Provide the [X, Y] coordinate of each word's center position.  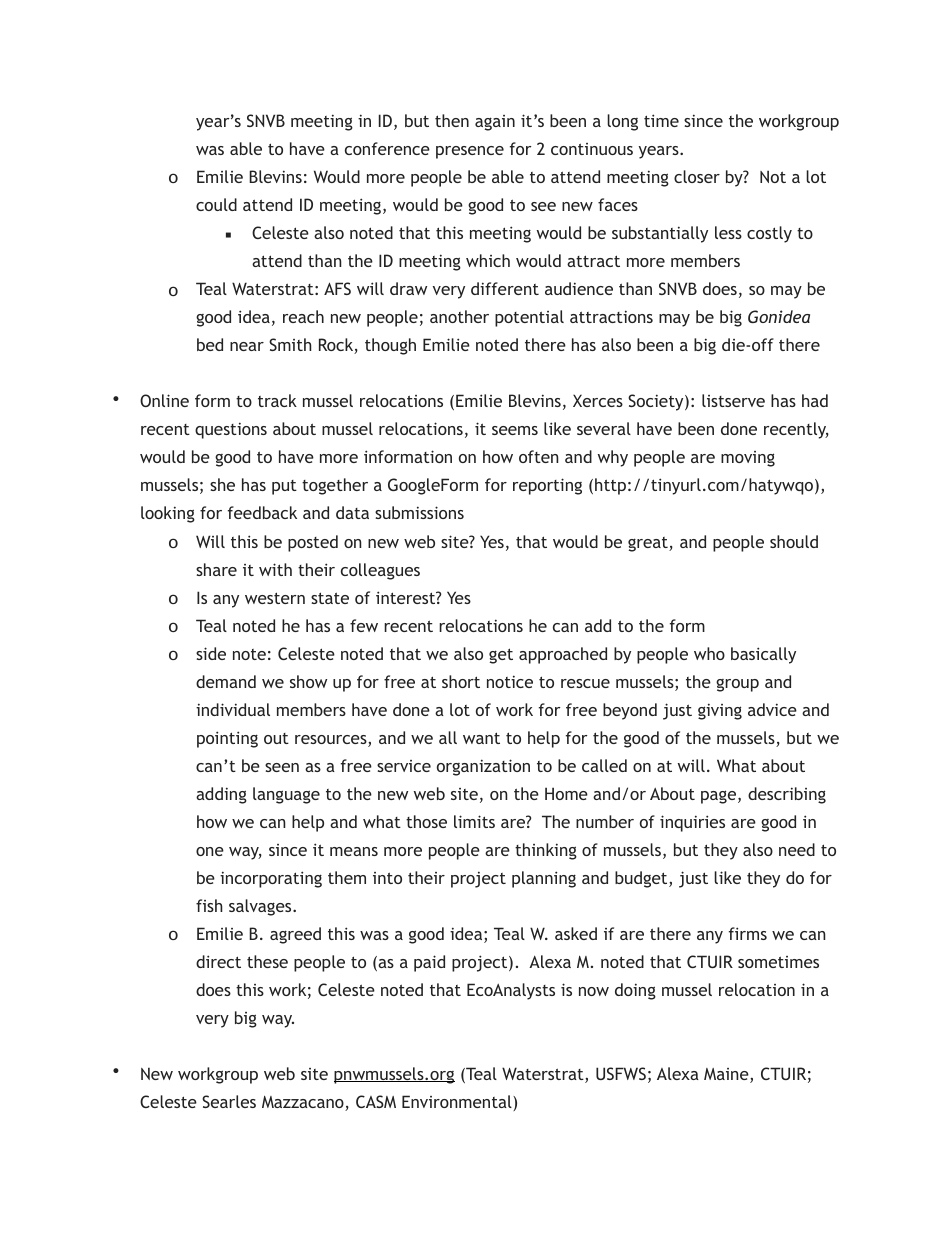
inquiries [692, 823]
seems [515, 430]
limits [474, 821]
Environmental [458, 1103]
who [709, 653]
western [275, 598]
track [277, 400]
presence [470, 152]
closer [697, 176]
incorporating [271, 879]
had [815, 400]
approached [563, 655]
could [216, 204]
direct [218, 961]
